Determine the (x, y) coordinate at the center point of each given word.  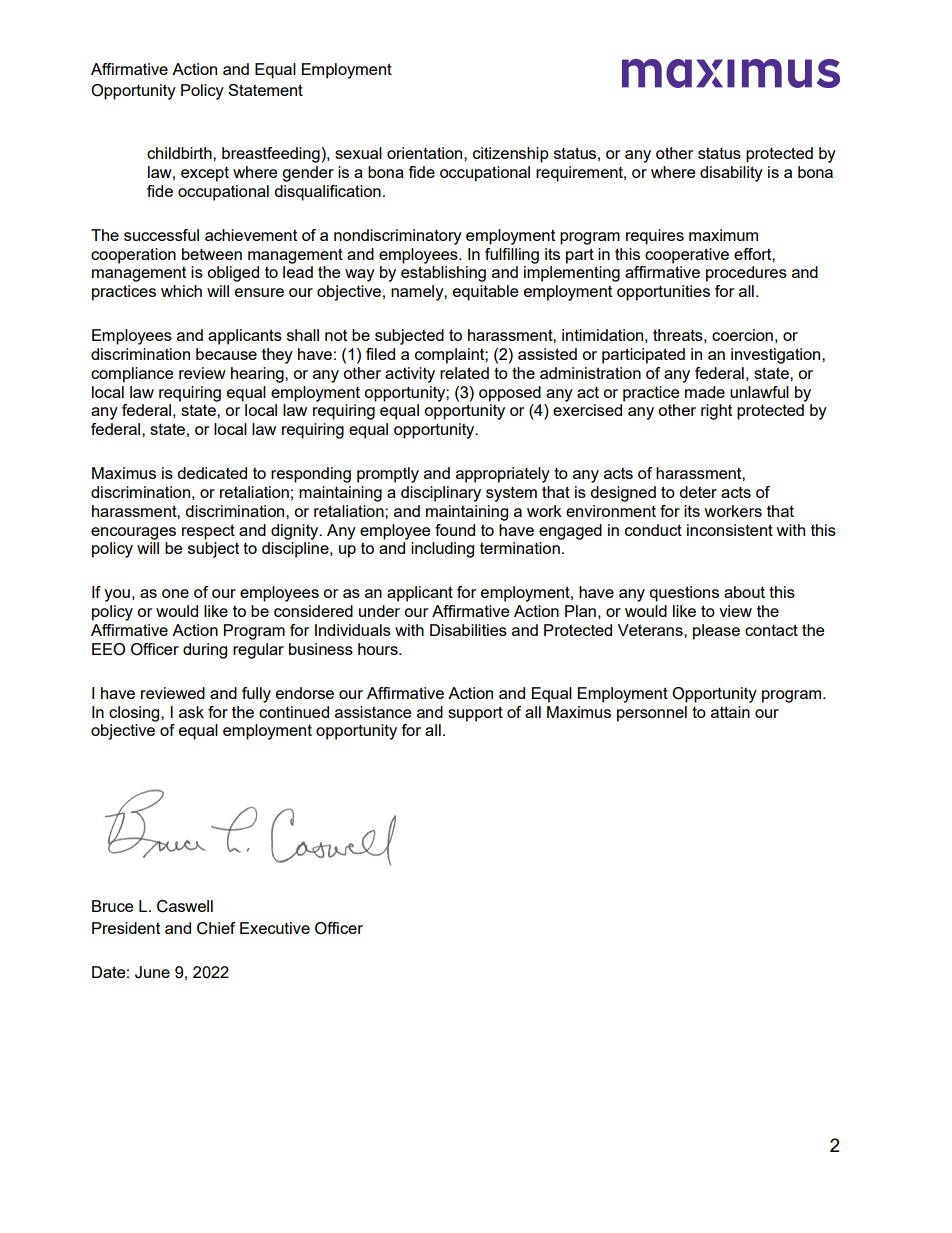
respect (208, 532)
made (705, 392)
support (475, 714)
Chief (216, 928)
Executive (275, 928)
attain (730, 712)
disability (731, 174)
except (205, 174)
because (226, 354)
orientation (426, 153)
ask (191, 712)
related (464, 373)
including (442, 550)
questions (684, 594)
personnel (652, 714)
